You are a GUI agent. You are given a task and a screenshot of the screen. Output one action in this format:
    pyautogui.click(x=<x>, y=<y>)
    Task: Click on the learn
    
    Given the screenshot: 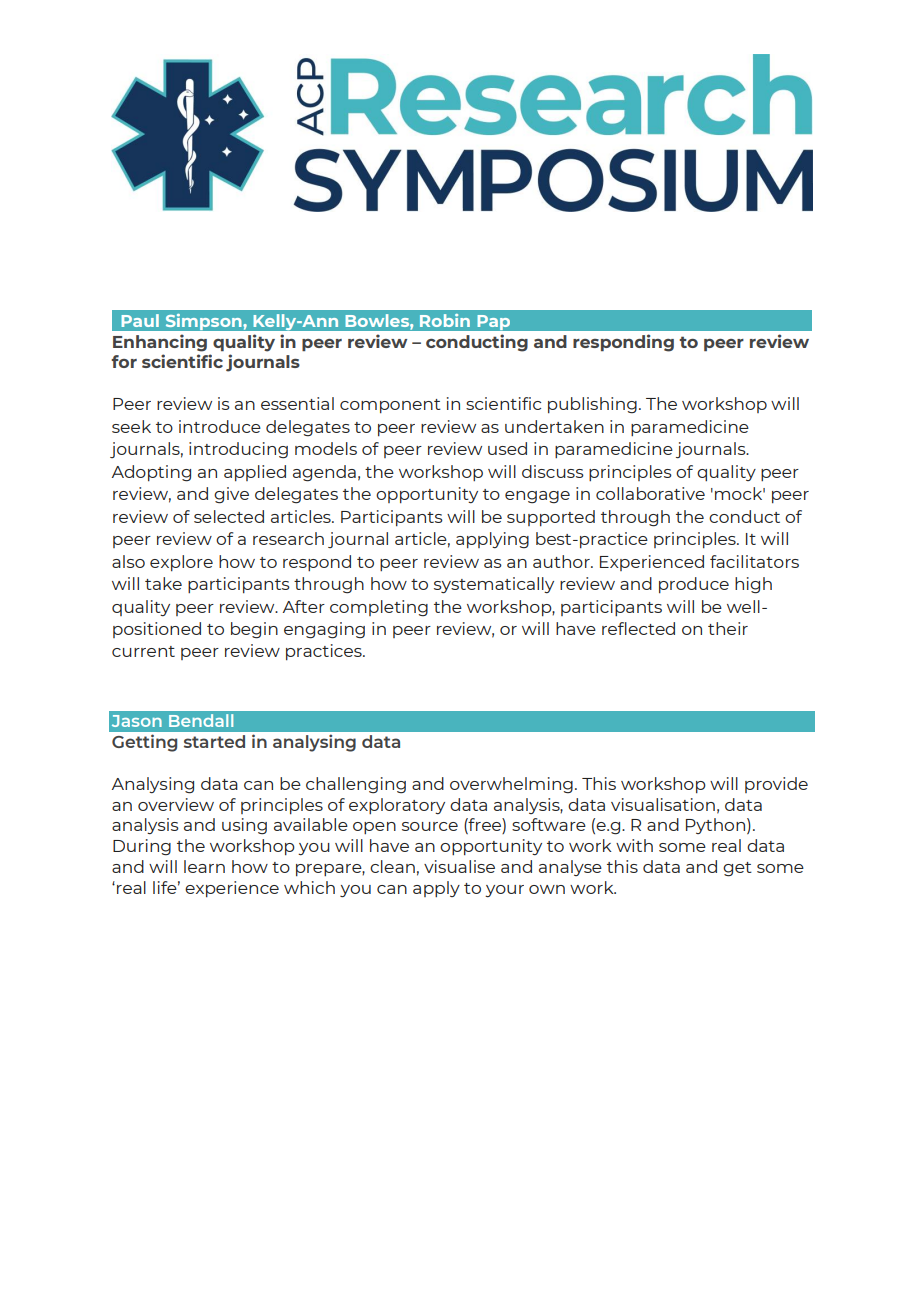 What is the action you would take?
    pyautogui.click(x=204, y=866)
